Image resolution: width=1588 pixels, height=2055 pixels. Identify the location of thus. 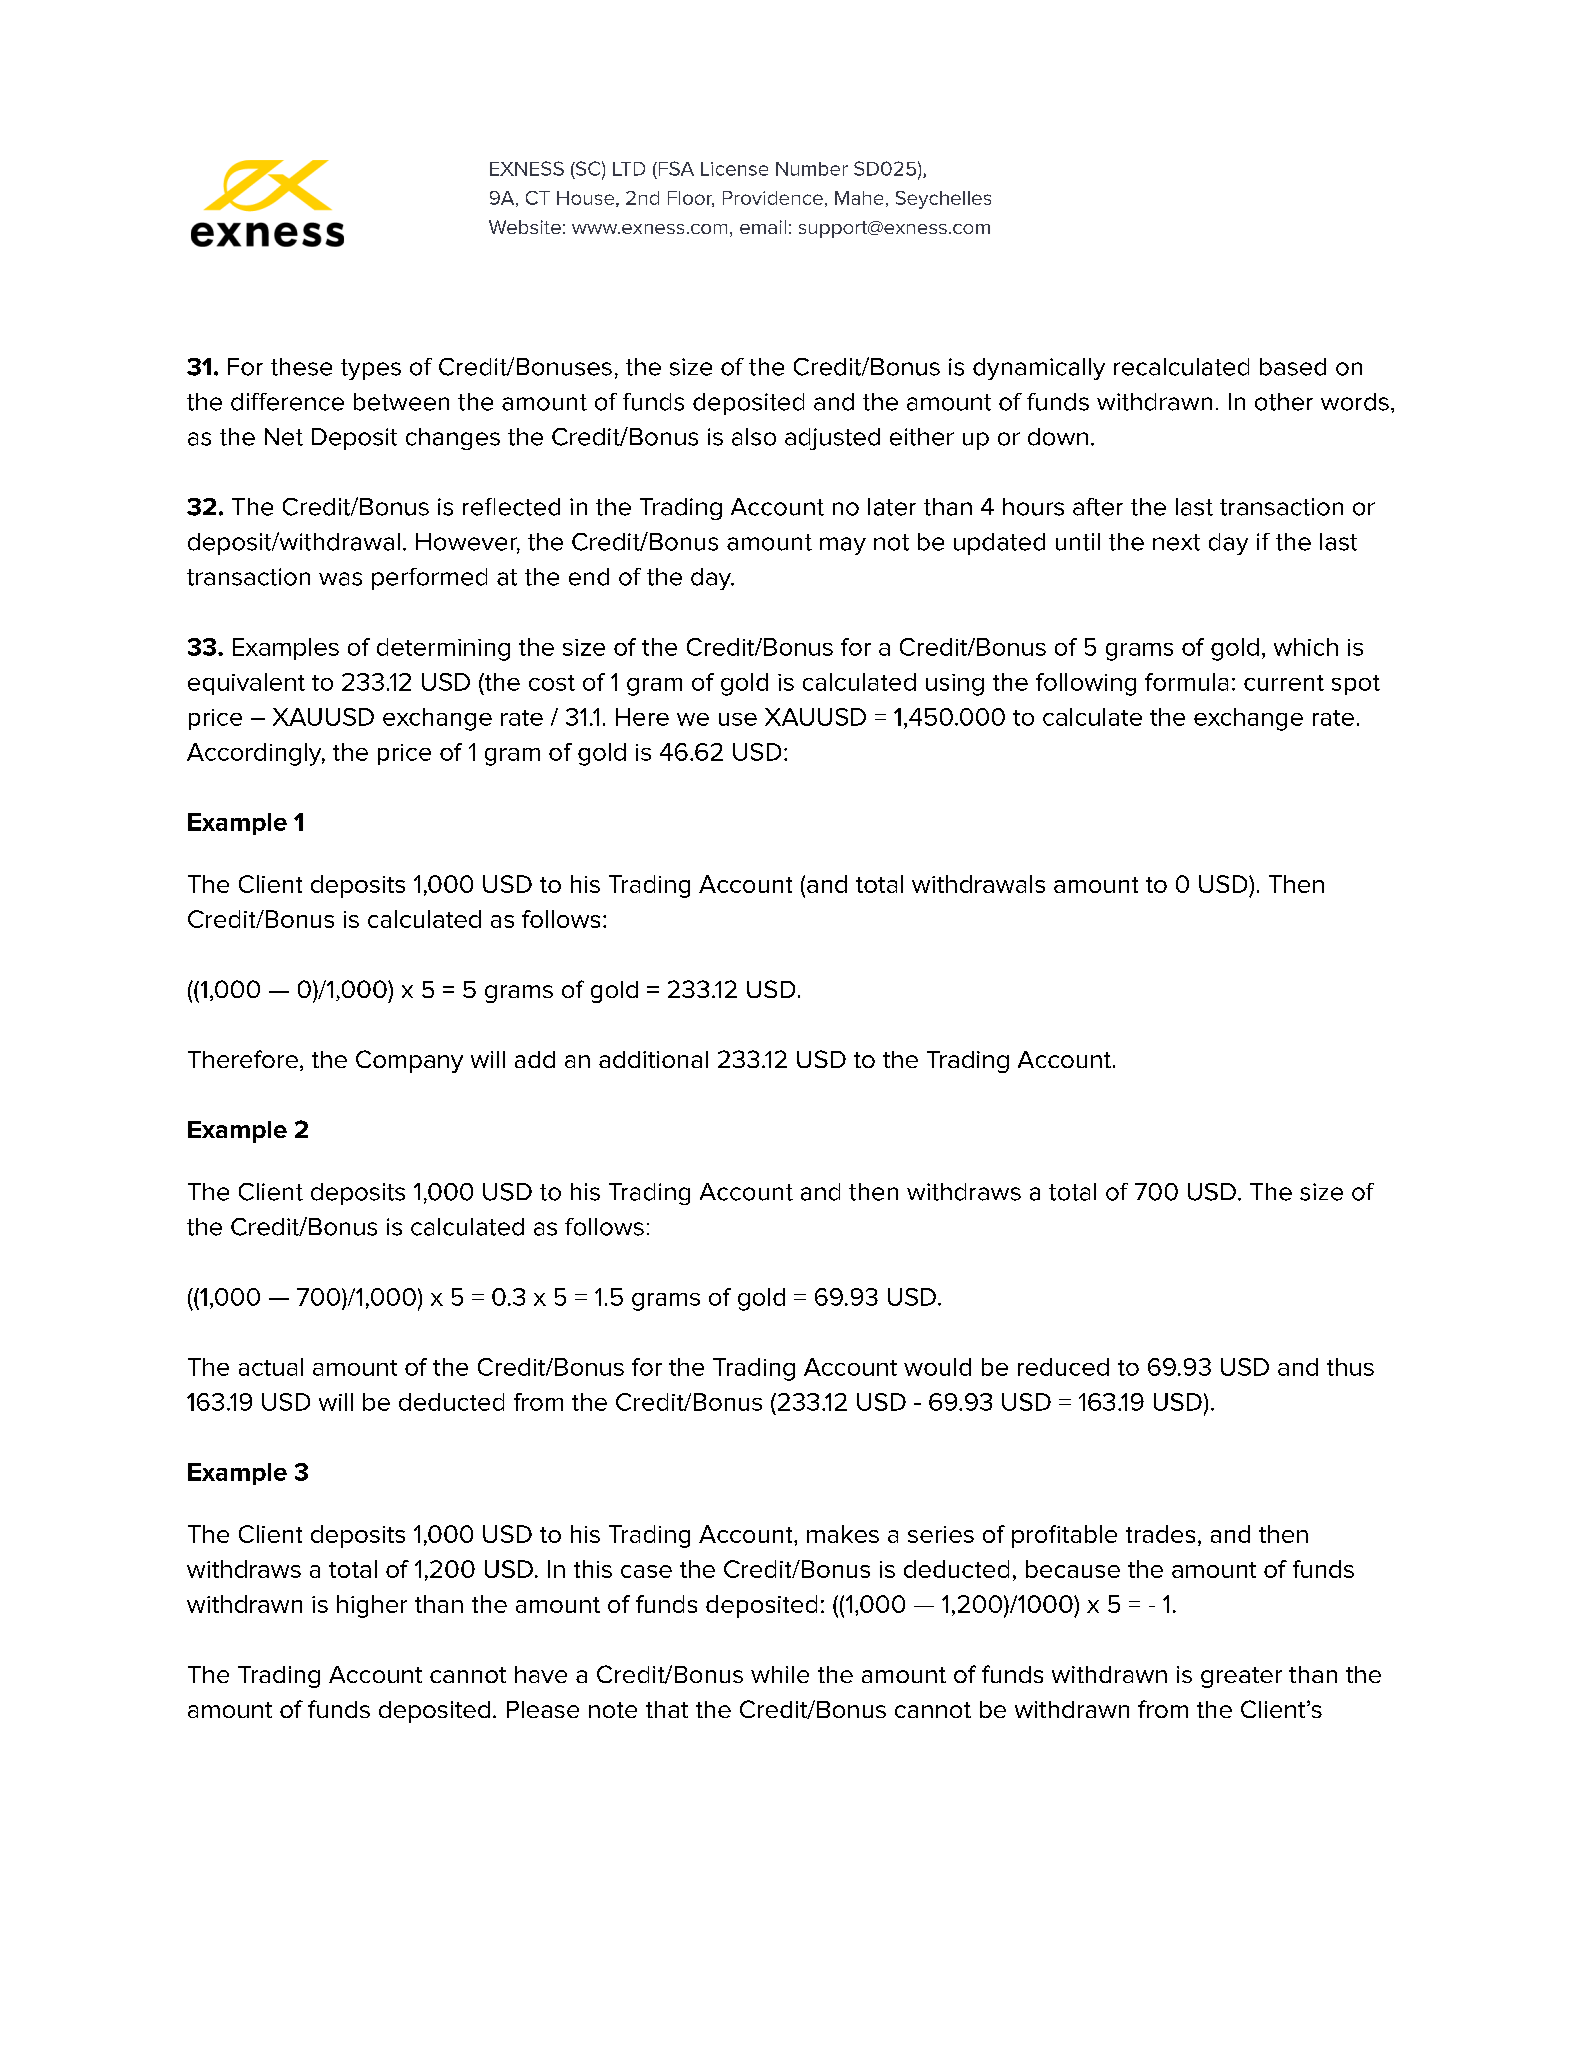
(1350, 1367).
